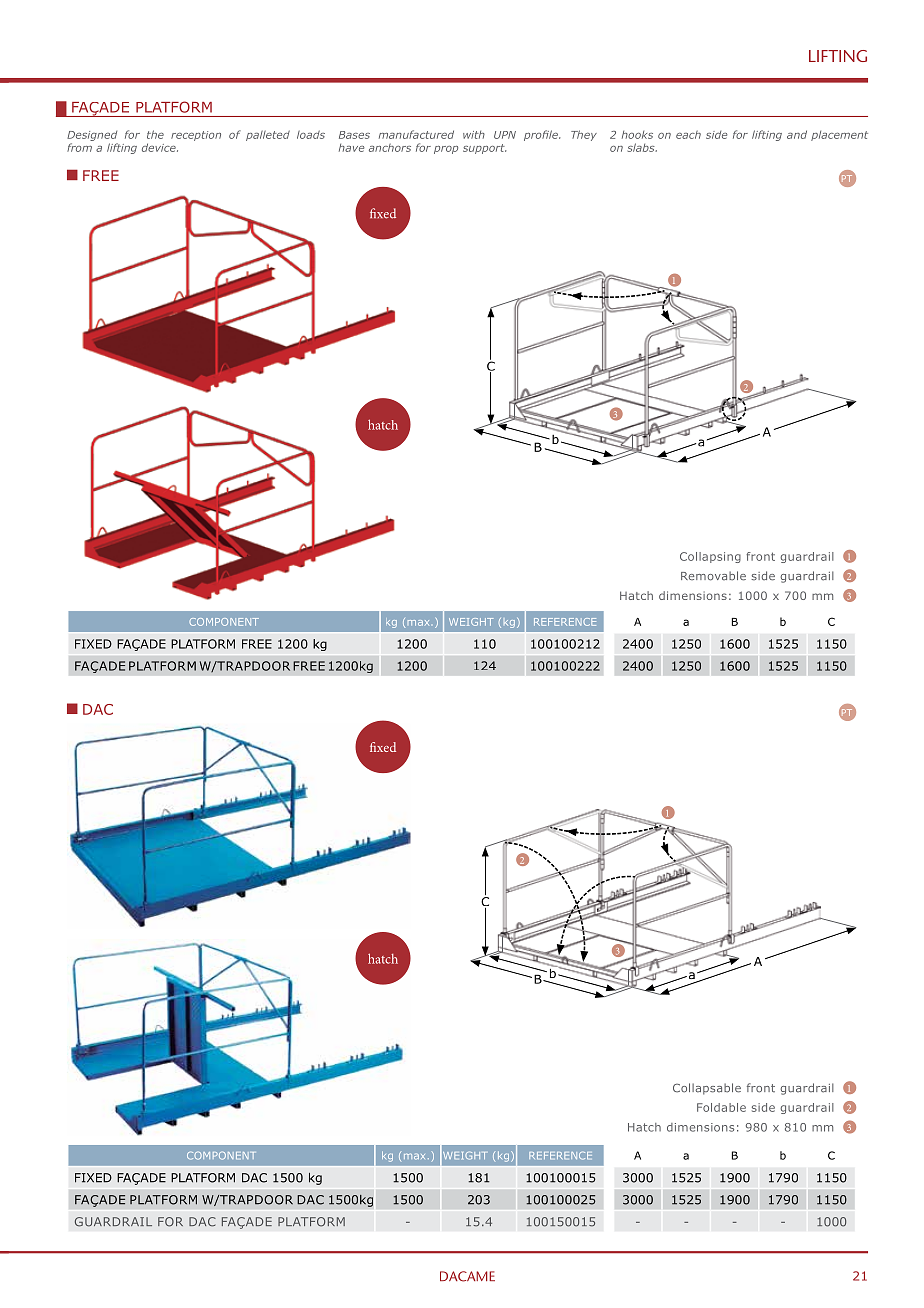 The height and width of the screenshot is (1308, 924). What do you see at coordinates (485, 149) in the screenshot?
I see `support` at bounding box center [485, 149].
